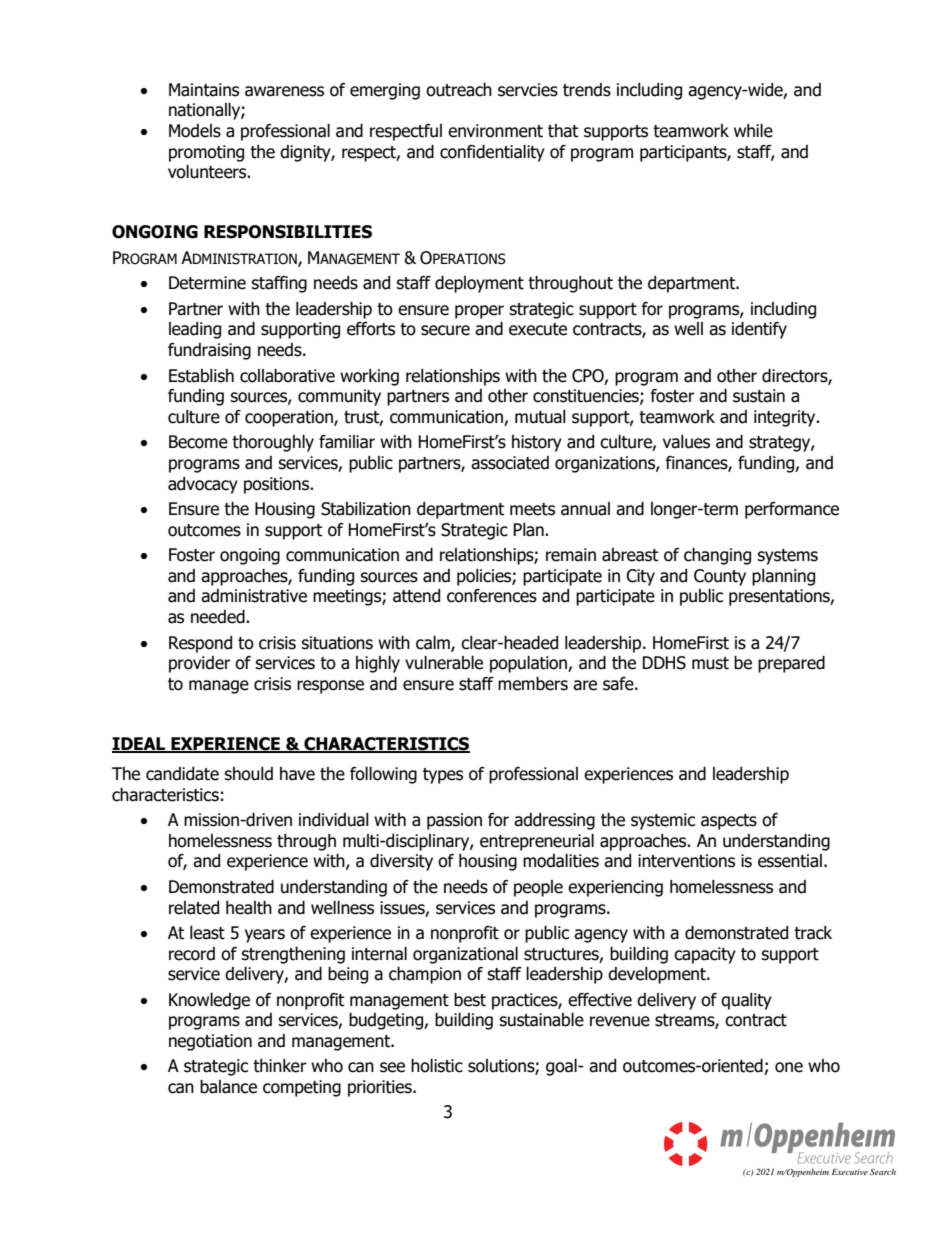 Image resolution: width=952 pixels, height=1233 pixels. I want to click on Models, so click(195, 131).
